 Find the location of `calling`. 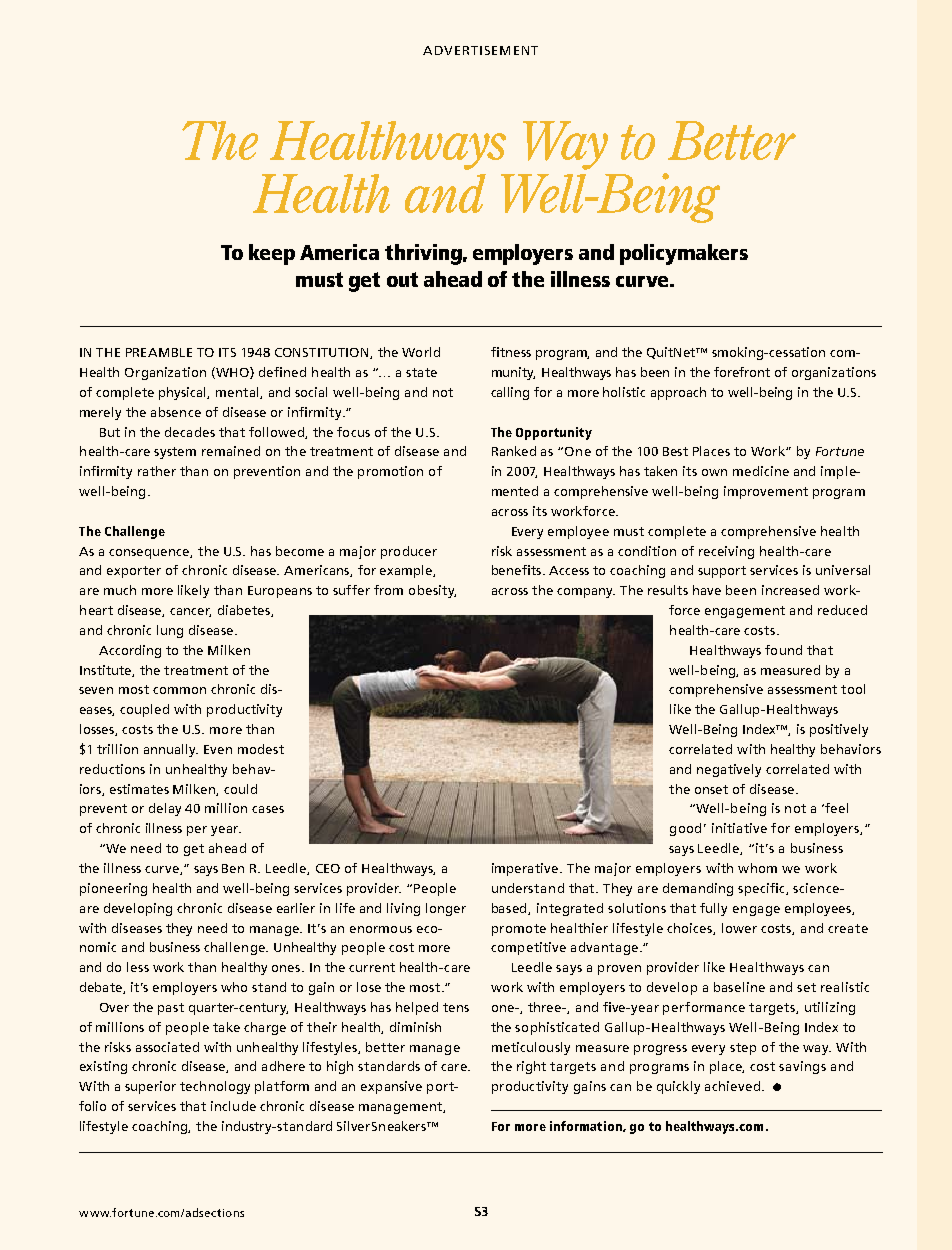

calling is located at coordinates (510, 393).
